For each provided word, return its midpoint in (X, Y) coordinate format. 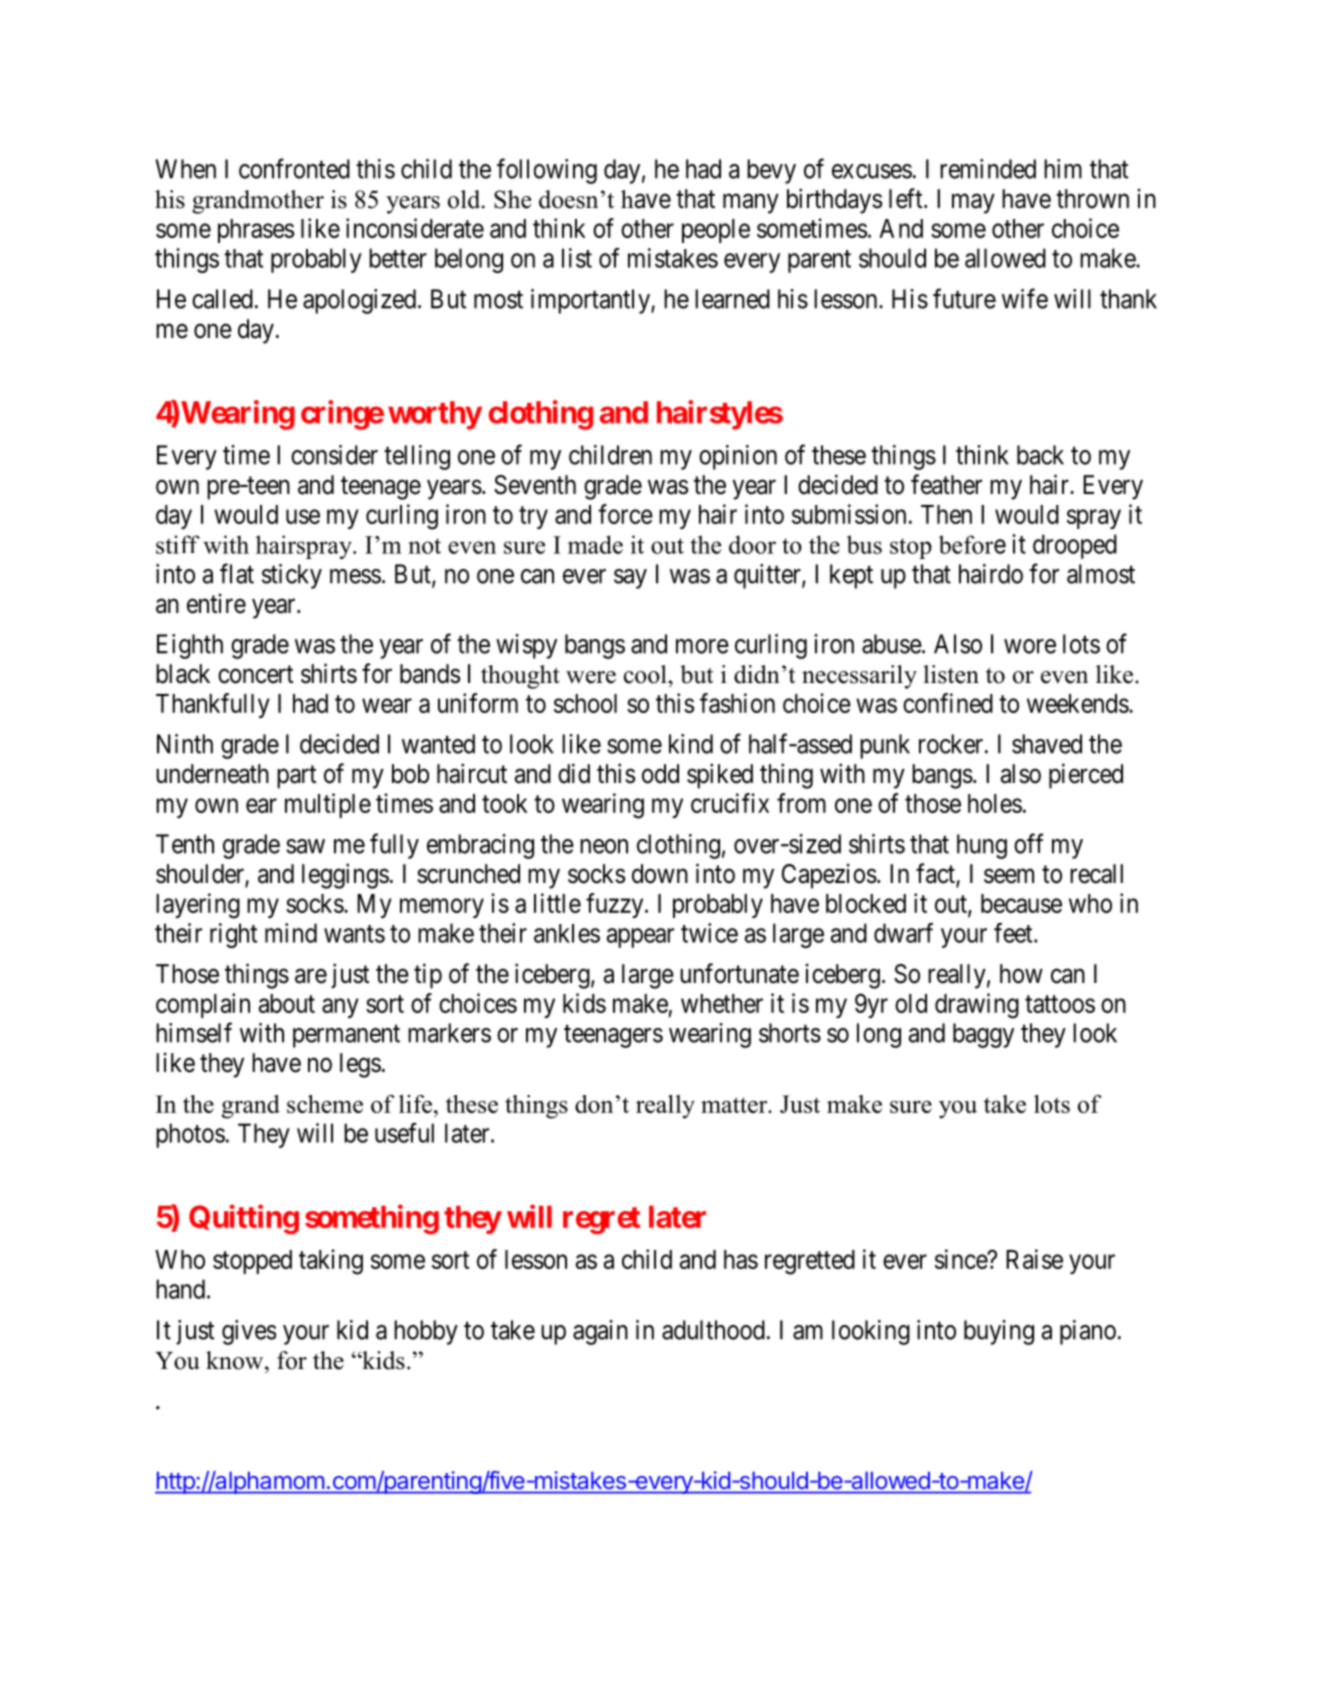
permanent (346, 1036)
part (296, 777)
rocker (952, 744)
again (600, 1332)
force (625, 514)
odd (660, 774)
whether (722, 1003)
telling (417, 457)
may (973, 204)
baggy (983, 1035)
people (716, 231)
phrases (256, 231)
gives (249, 1332)
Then (946, 514)
